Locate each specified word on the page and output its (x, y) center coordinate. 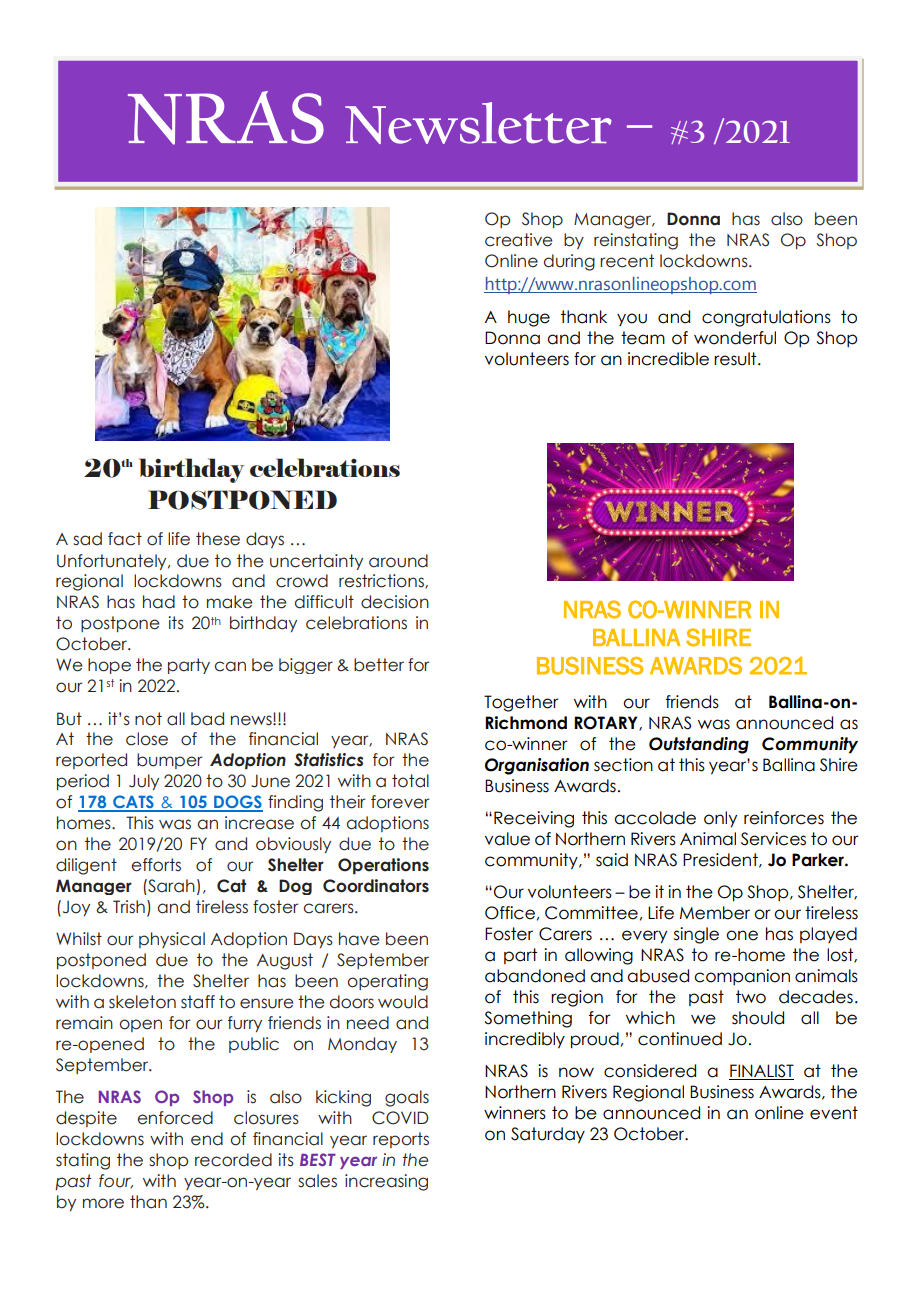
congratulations (766, 318)
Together (521, 703)
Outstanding (699, 745)
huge (529, 318)
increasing (386, 1182)
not (148, 719)
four (116, 1181)
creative (519, 240)
